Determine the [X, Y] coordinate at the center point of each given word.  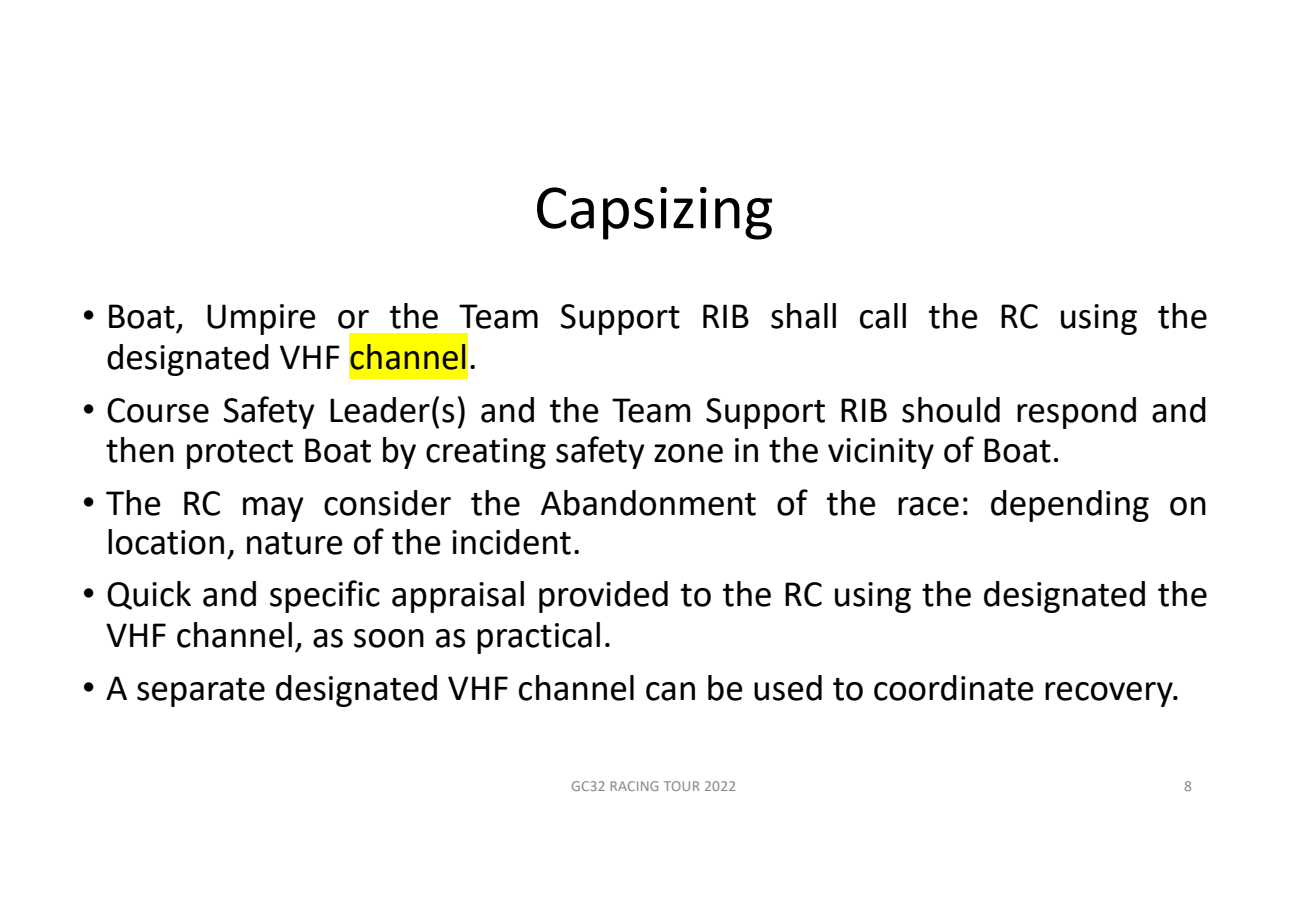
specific [325, 596]
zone [688, 453]
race [928, 506]
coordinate [954, 688]
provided [603, 597]
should [951, 410]
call [883, 316]
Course [158, 410]
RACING [634, 786]
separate [201, 692]
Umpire [261, 319]
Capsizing [654, 213]
